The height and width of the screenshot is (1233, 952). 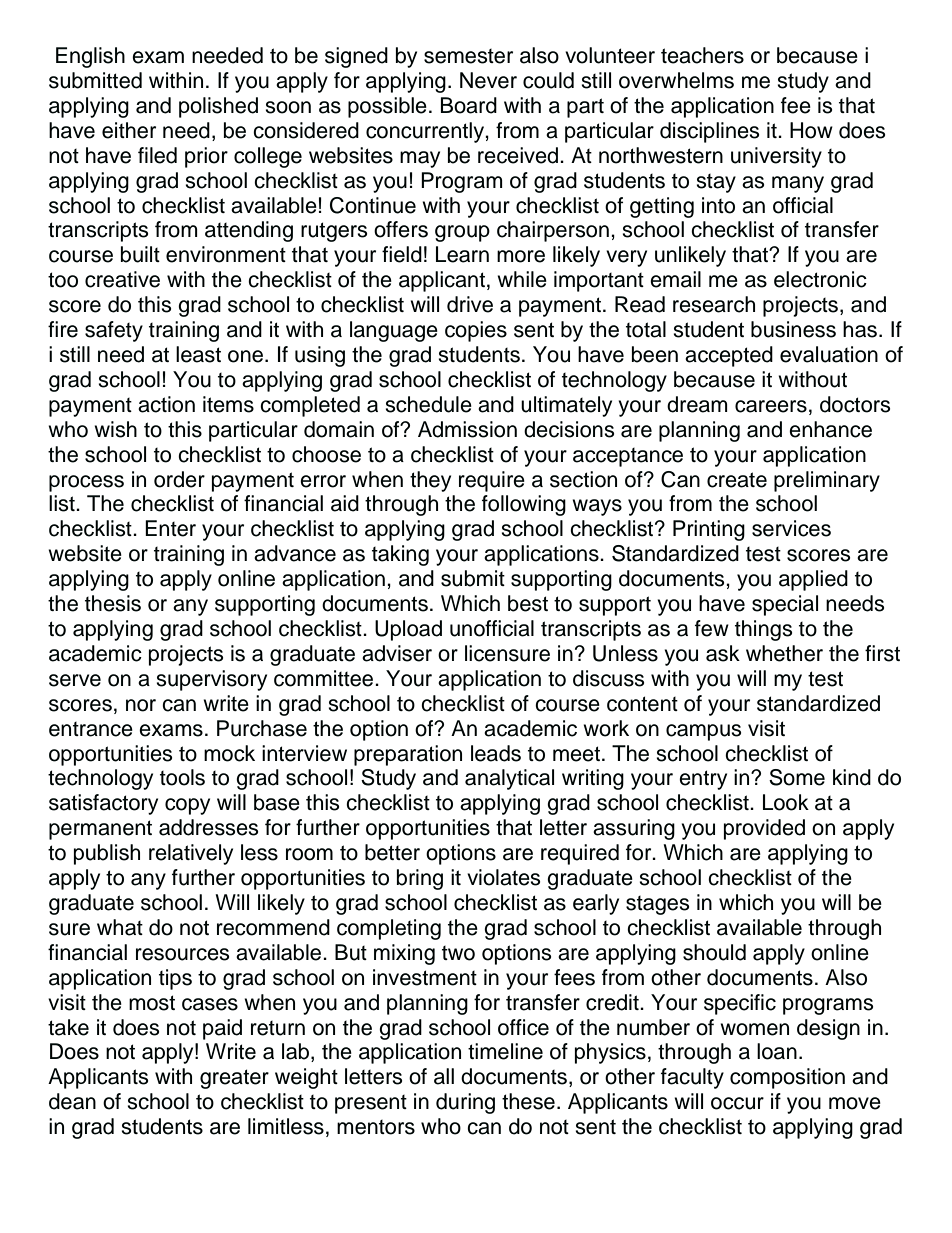 What do you see at coordinates (467, 429) in the screenshot?
I see `Admission` at bounding box center [467, 429].
